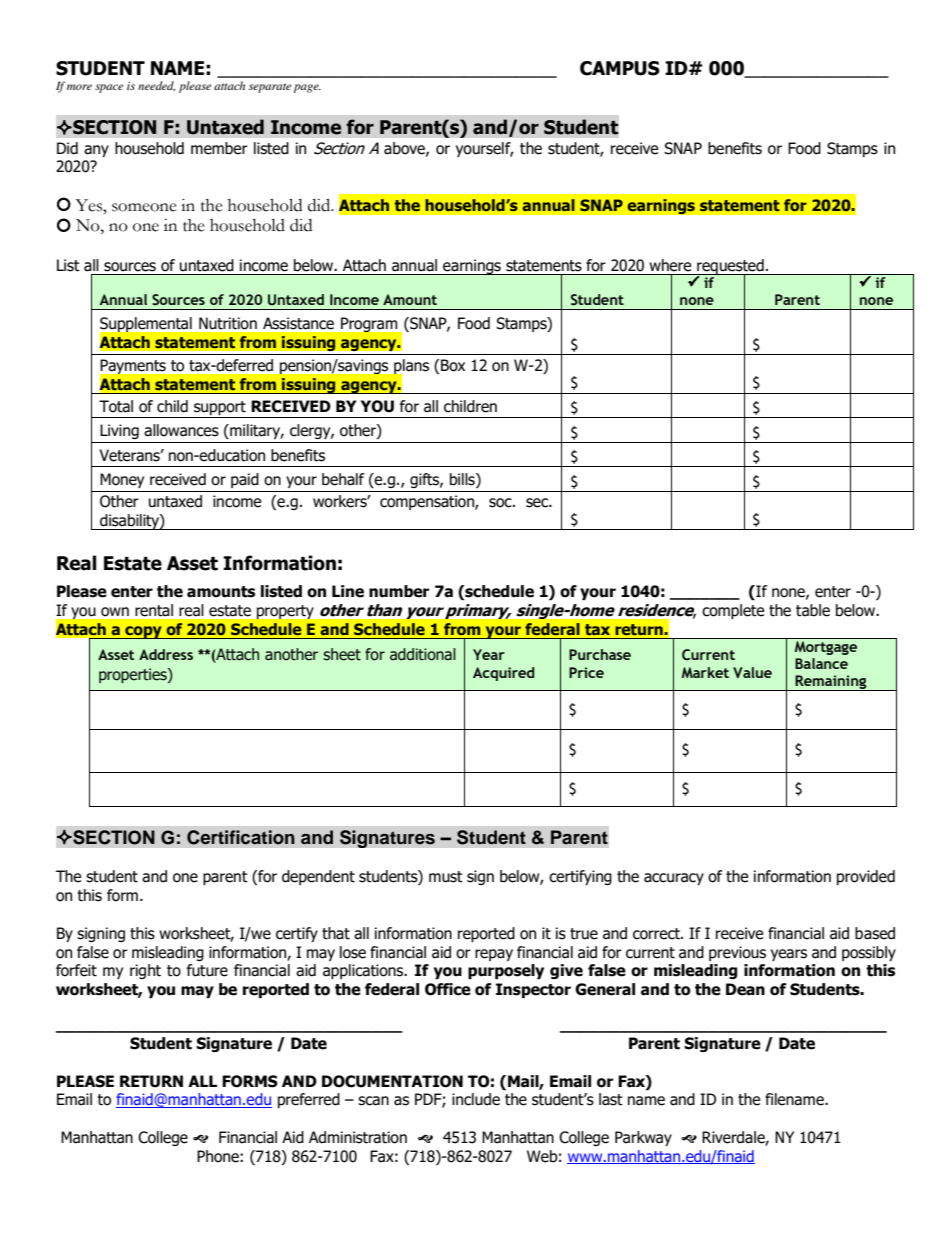 This screenshot has width=952, height=1233. I want to click on Parkway, so click(643, 1138).
